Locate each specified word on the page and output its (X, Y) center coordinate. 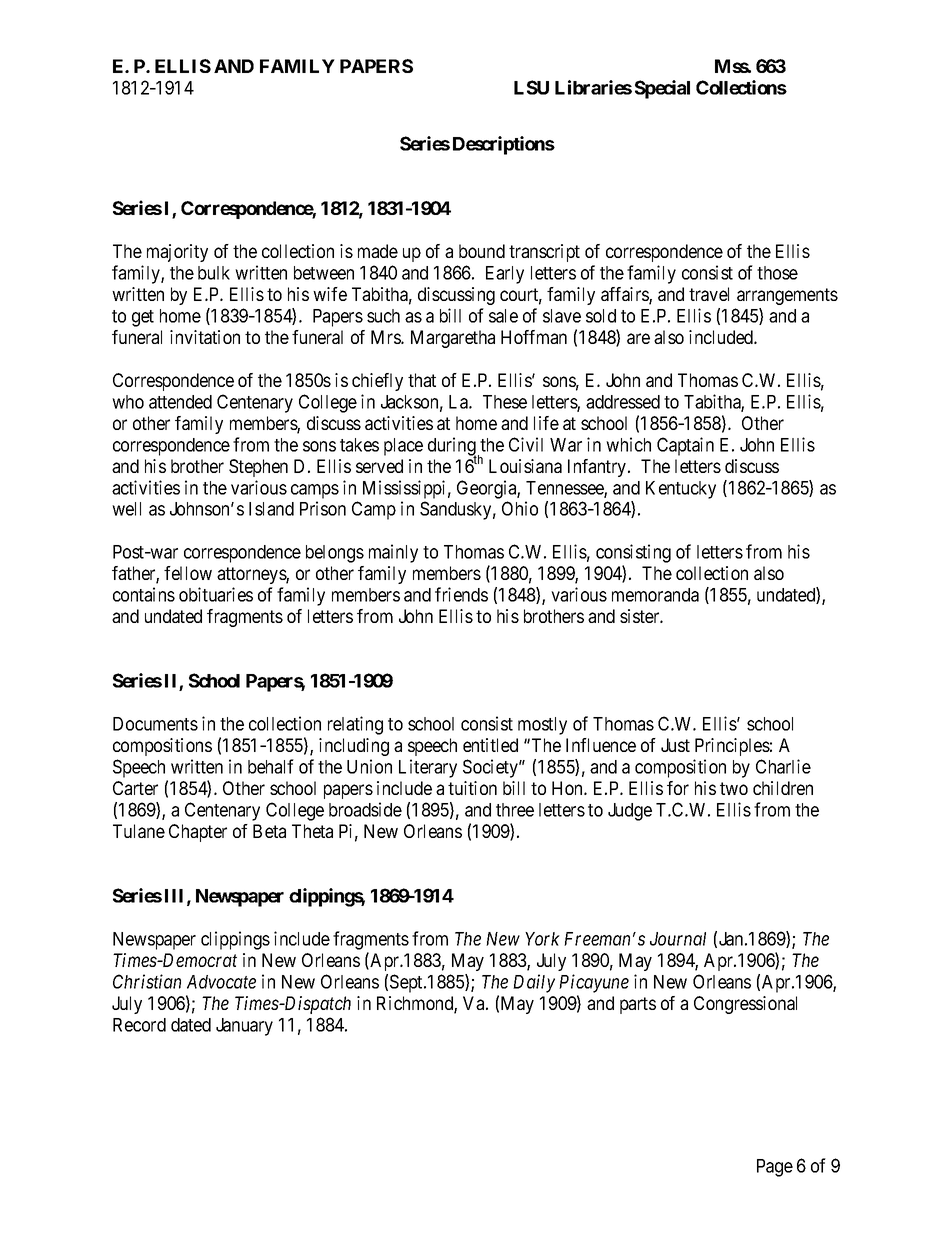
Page (775, 1168)
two (734, 788)
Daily (534, 983)
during (452, 447)
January (244, 1027)
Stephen (258, 468)
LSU (531, 87)
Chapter (198, 833)
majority (177, 253)
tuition (472, 788)
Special (662, 89)
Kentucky (681, 490)
